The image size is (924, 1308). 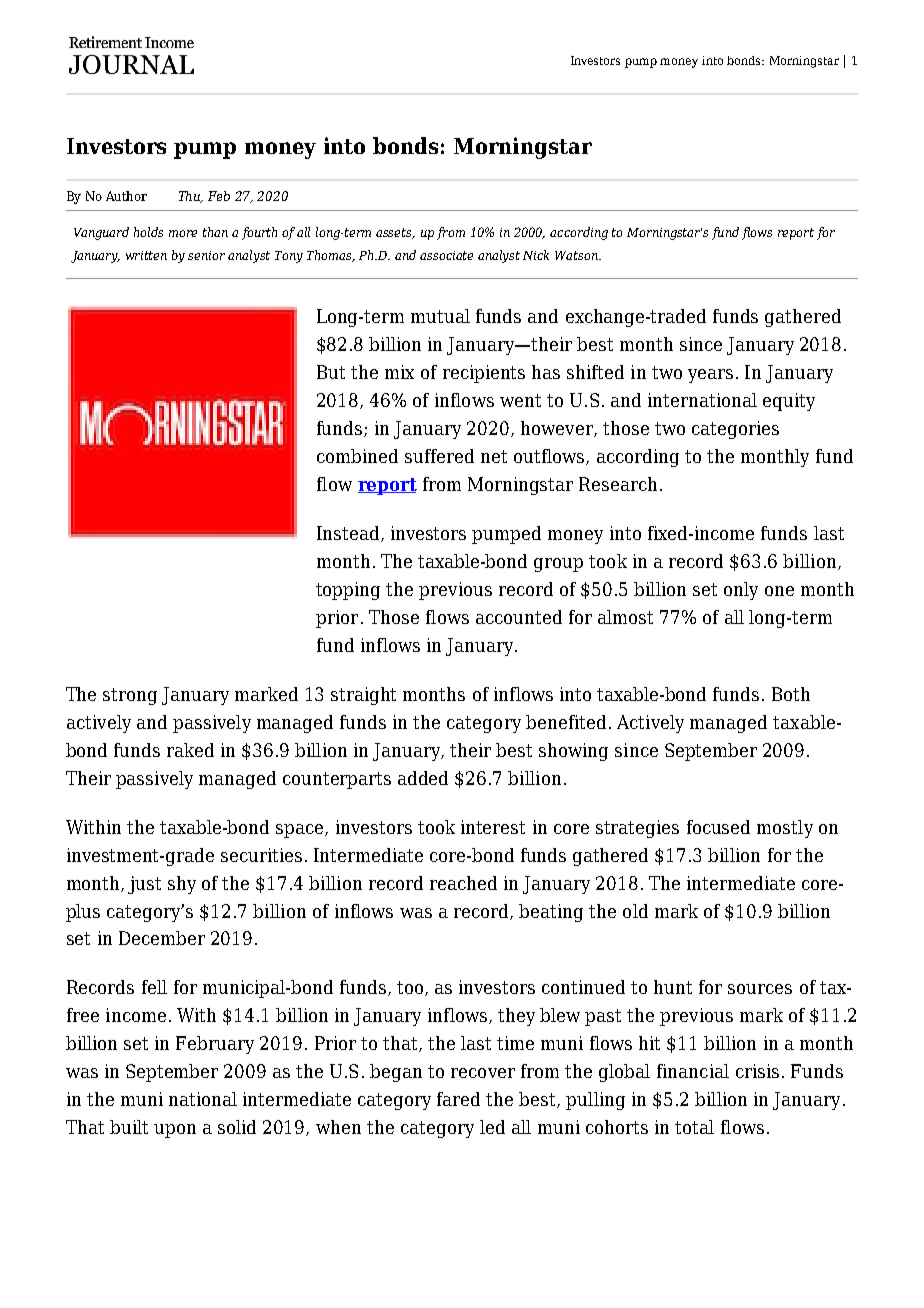 I want to click on more, so click(x=183, y=233).
